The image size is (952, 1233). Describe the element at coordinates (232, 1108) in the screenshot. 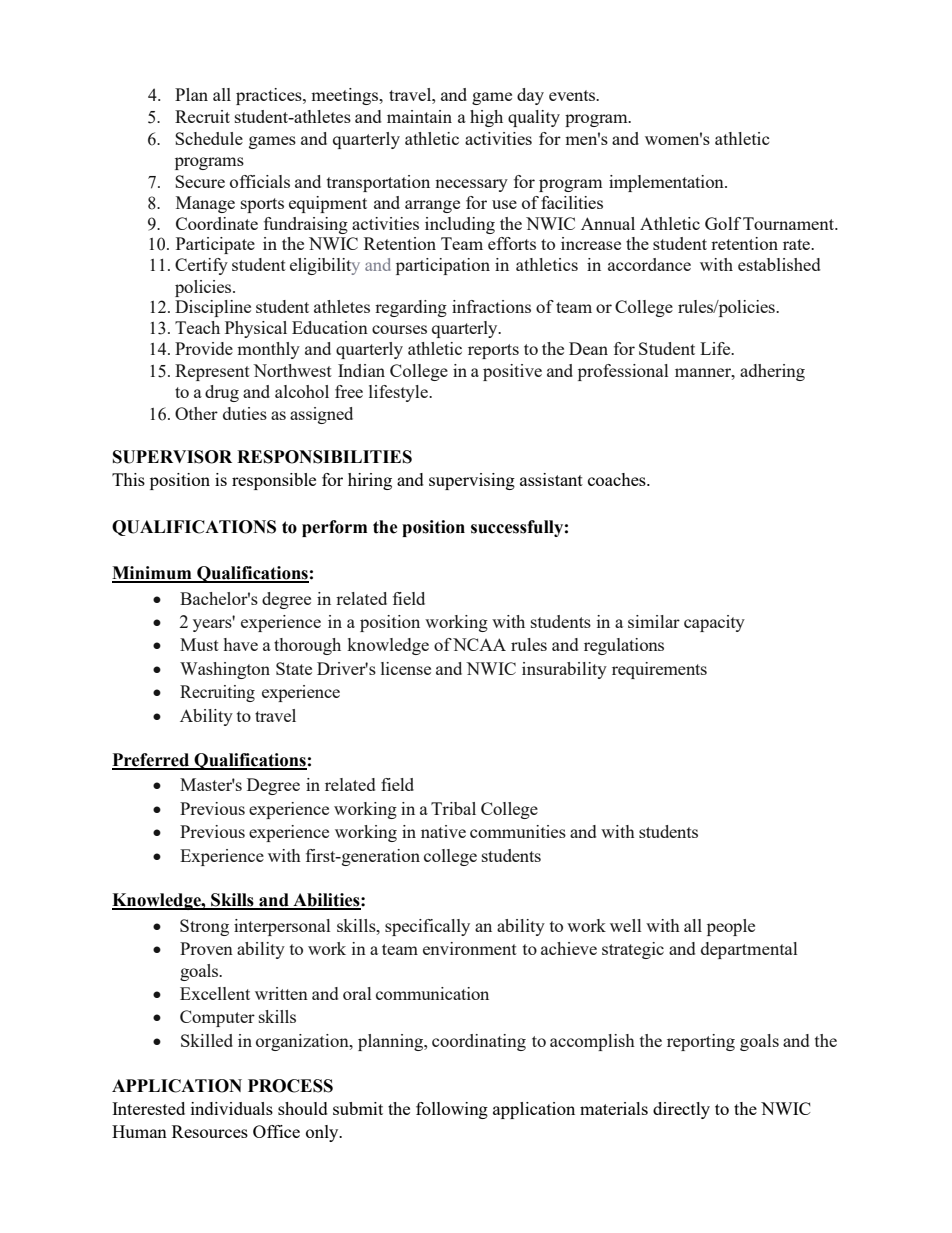

I see `individuals` at that location.
